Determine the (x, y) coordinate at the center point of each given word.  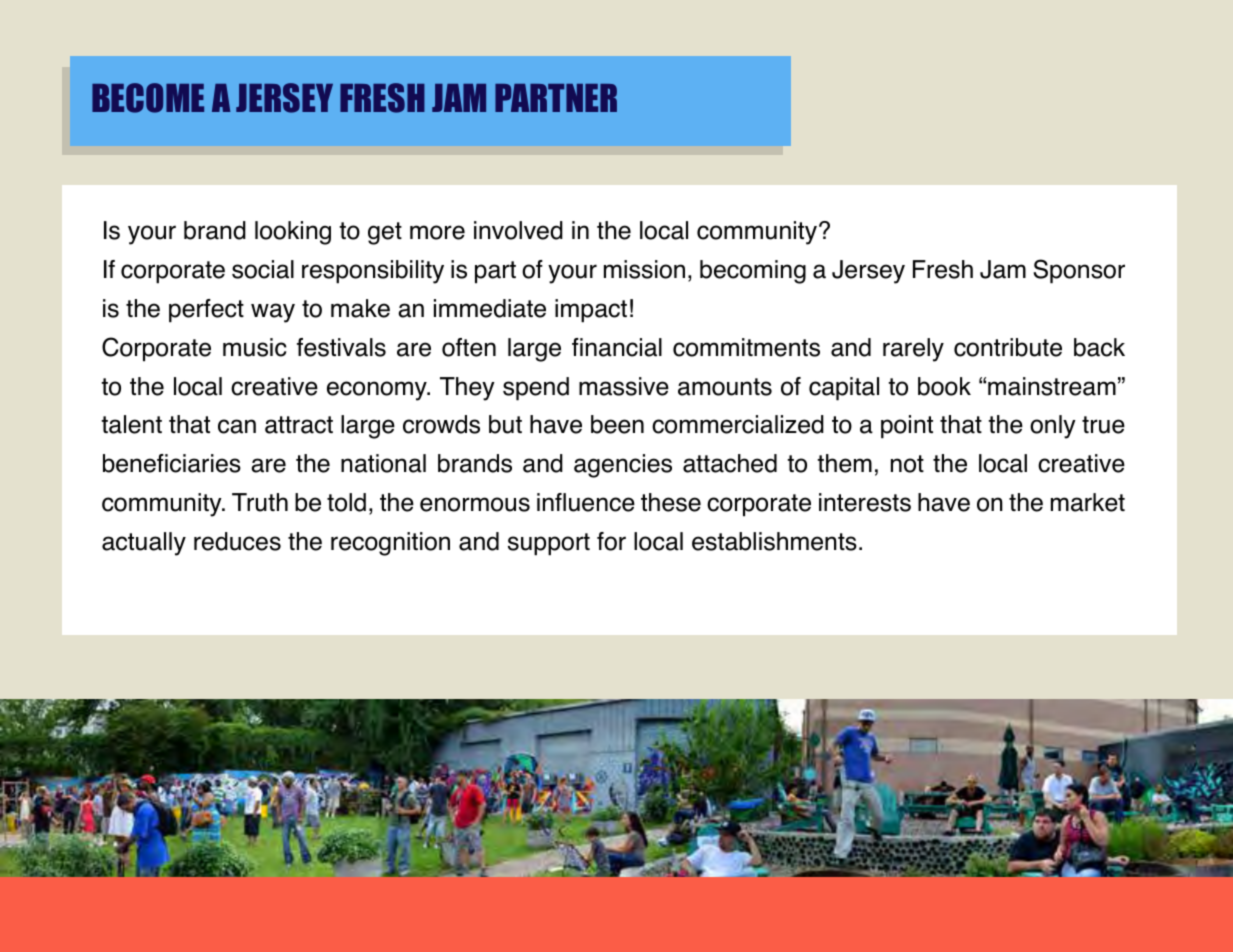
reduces (237, 541)
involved (518, 230)
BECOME (148, 98)
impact (591, 311)
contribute (1008, 347)
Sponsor (1079, 271)
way (273, 313)
